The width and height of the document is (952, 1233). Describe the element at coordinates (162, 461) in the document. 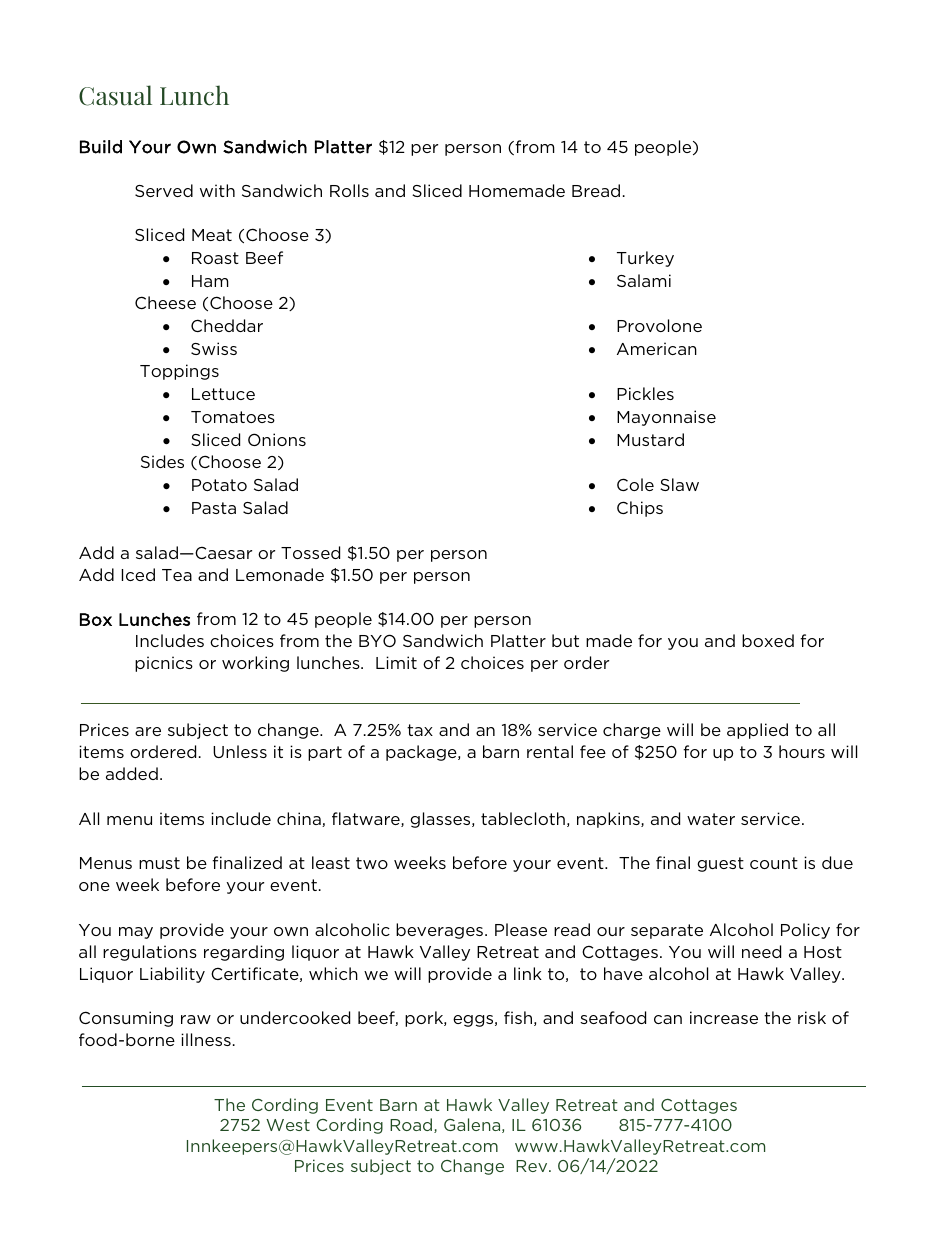

I see `Sides` at that location.
